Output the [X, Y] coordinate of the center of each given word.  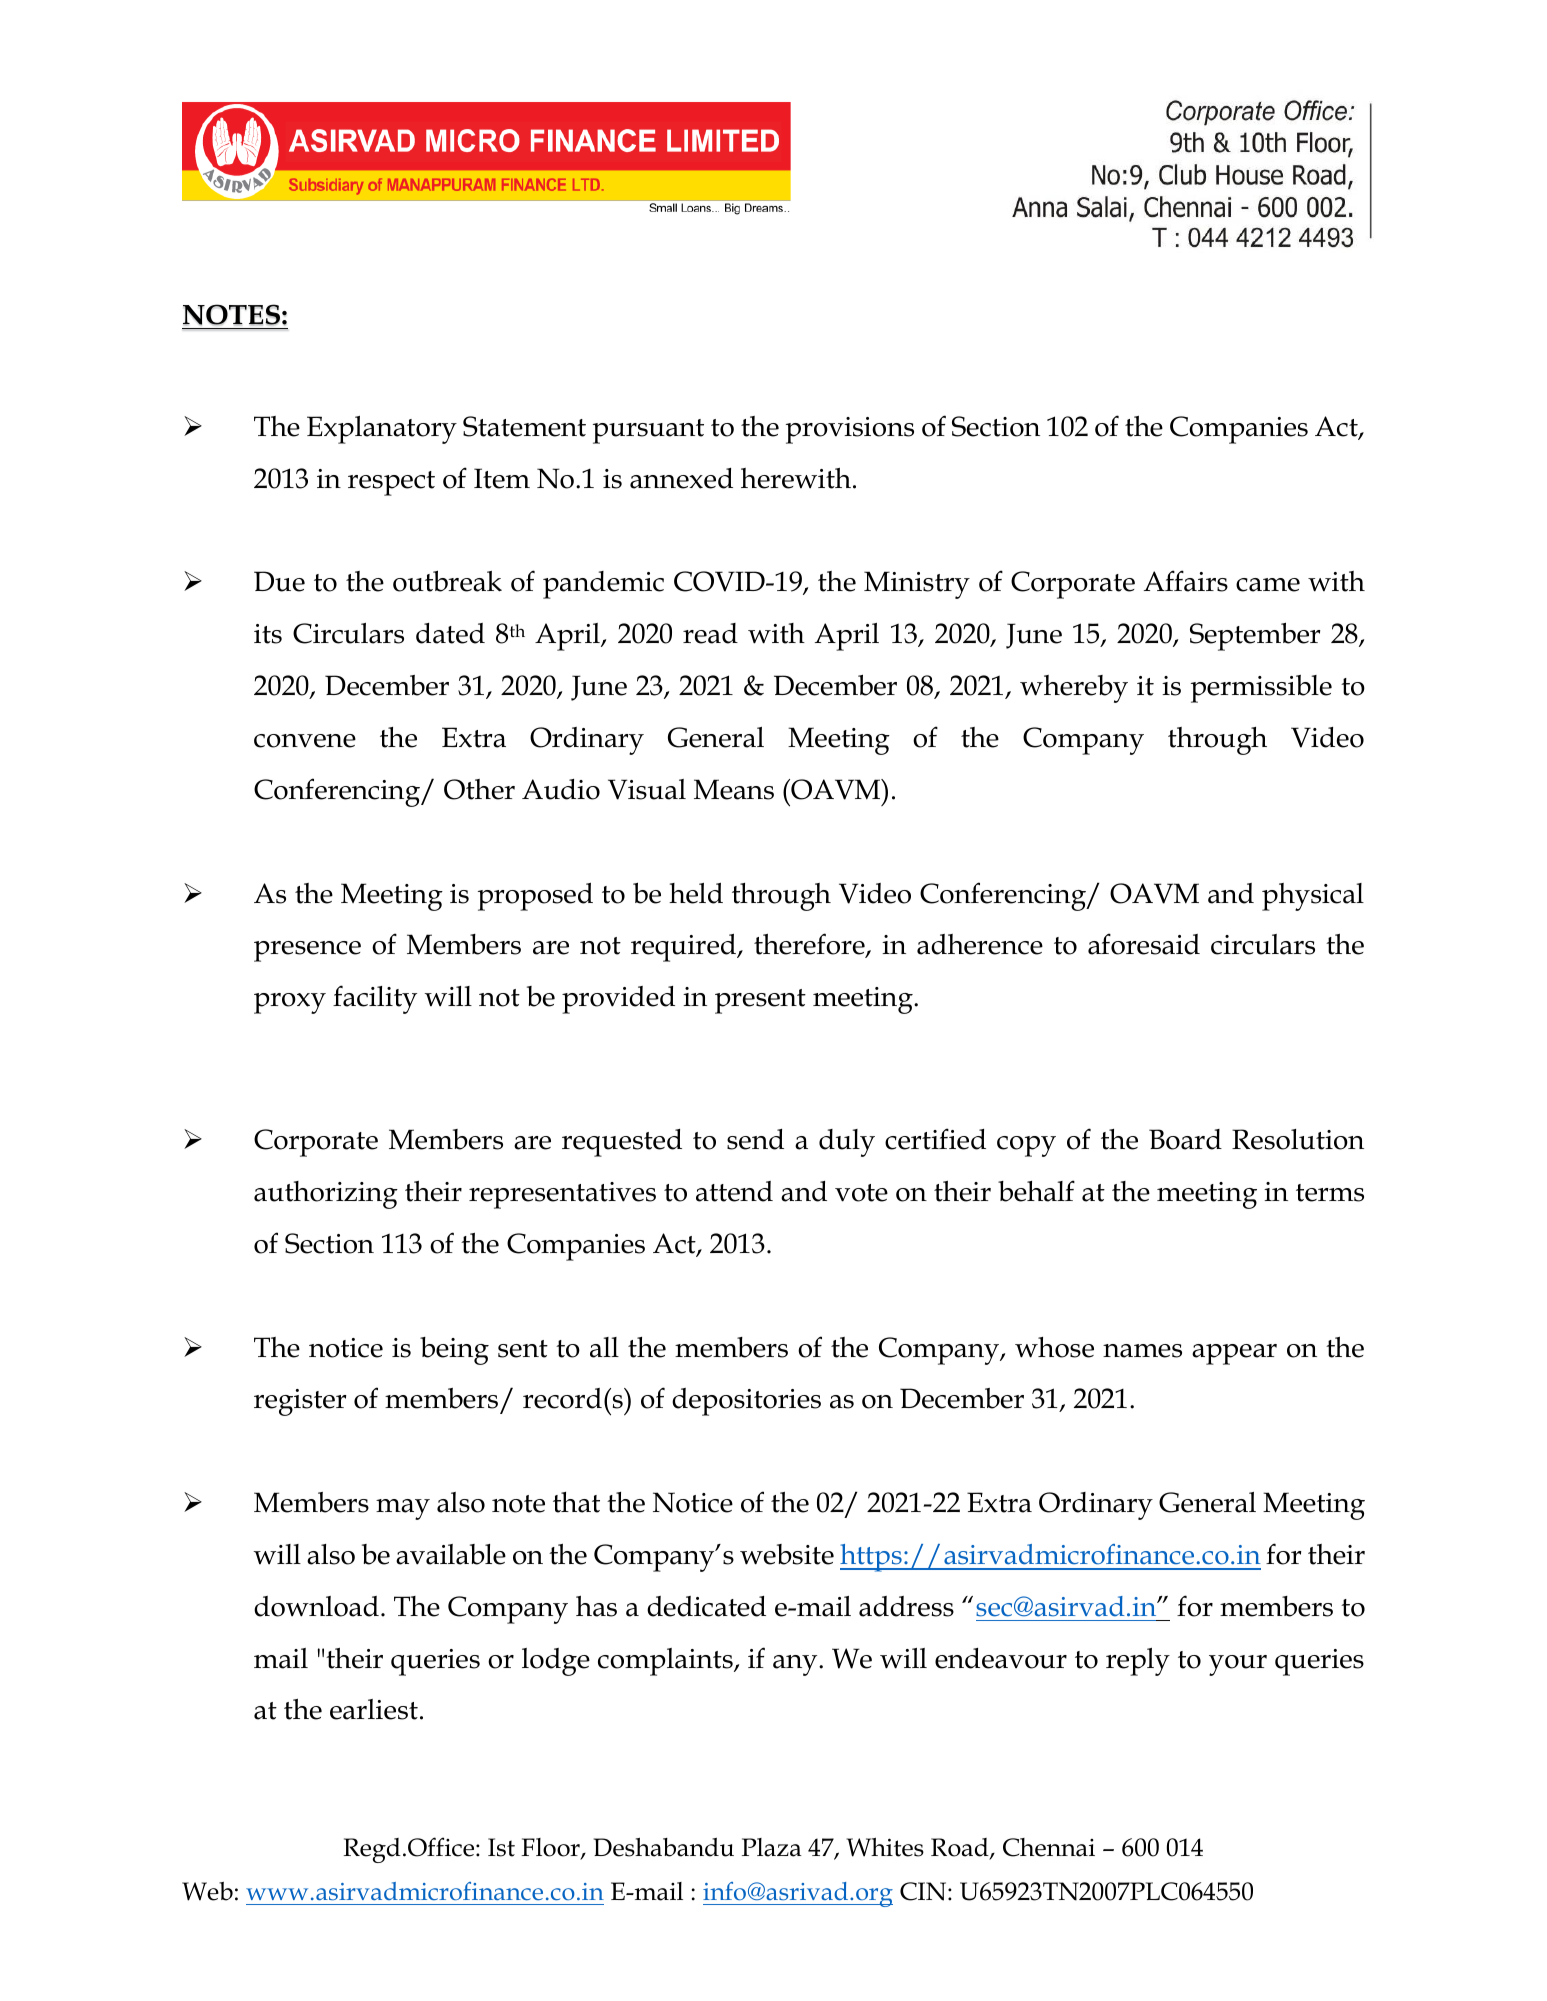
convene [305, 741]
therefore [810, 945]
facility [375, 999]
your [1238, 1665]
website [787, 1554]
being [454, 1351]
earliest [374, 1709]
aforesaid [1144, 944]
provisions [850, 430]
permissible [1261, 689]
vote [861, 1193]
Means [734, 789]
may [403, 1509]
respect [391, 483]
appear [1234, 1354]
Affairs [1186, 581]
